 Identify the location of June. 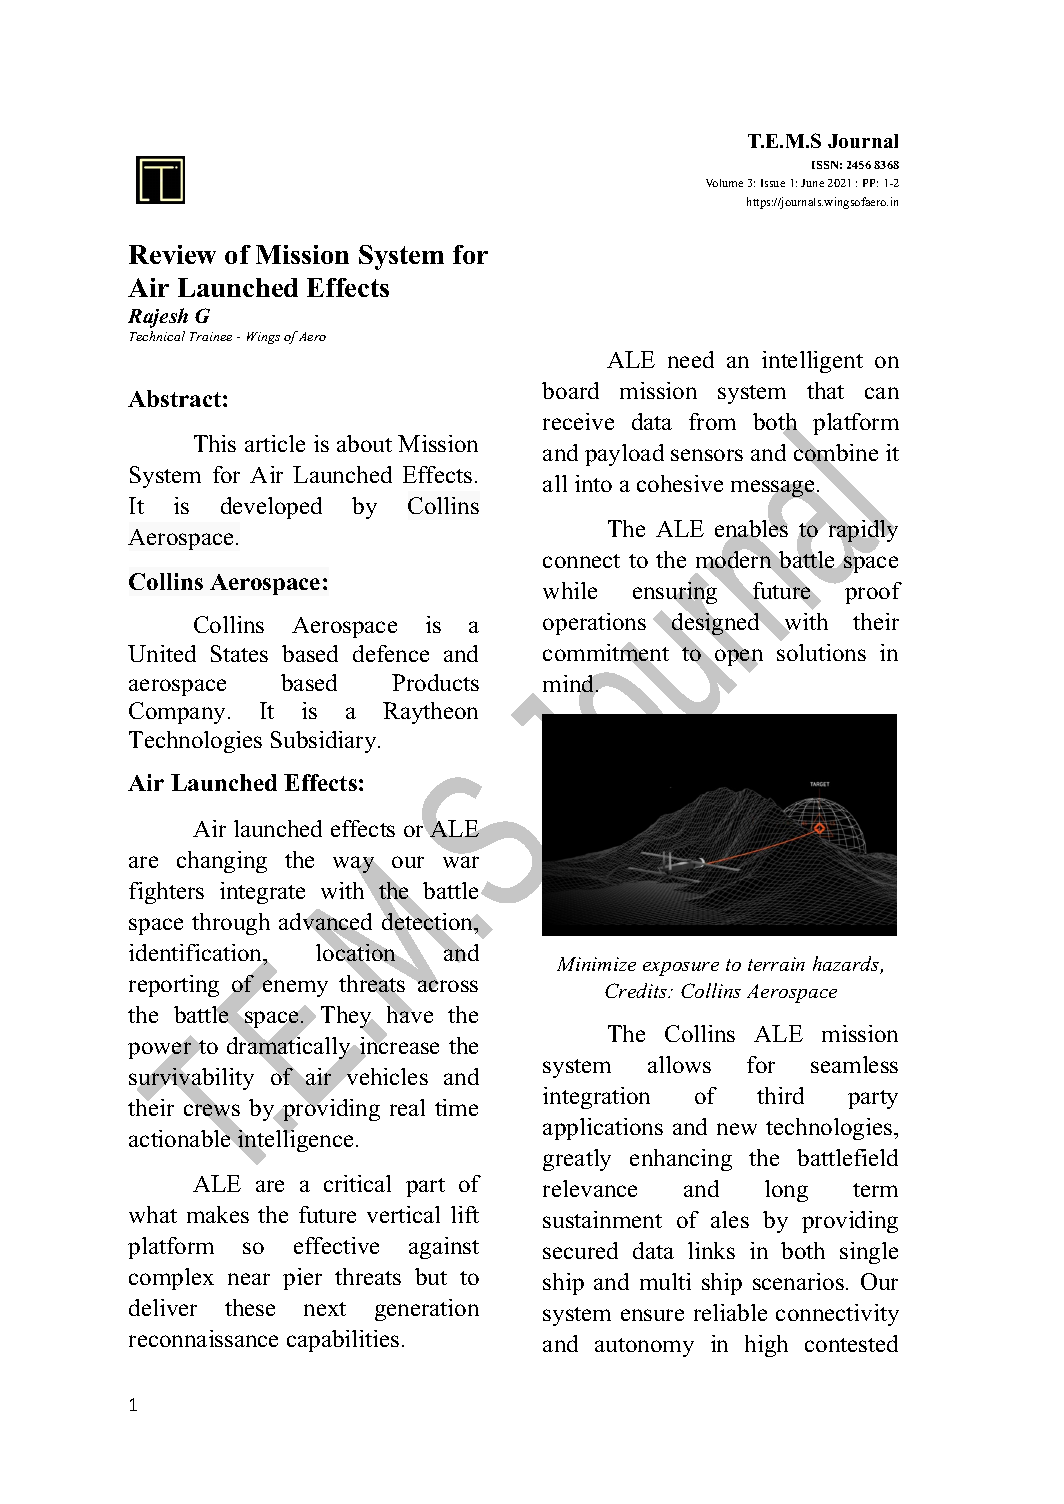
(812, 183).
